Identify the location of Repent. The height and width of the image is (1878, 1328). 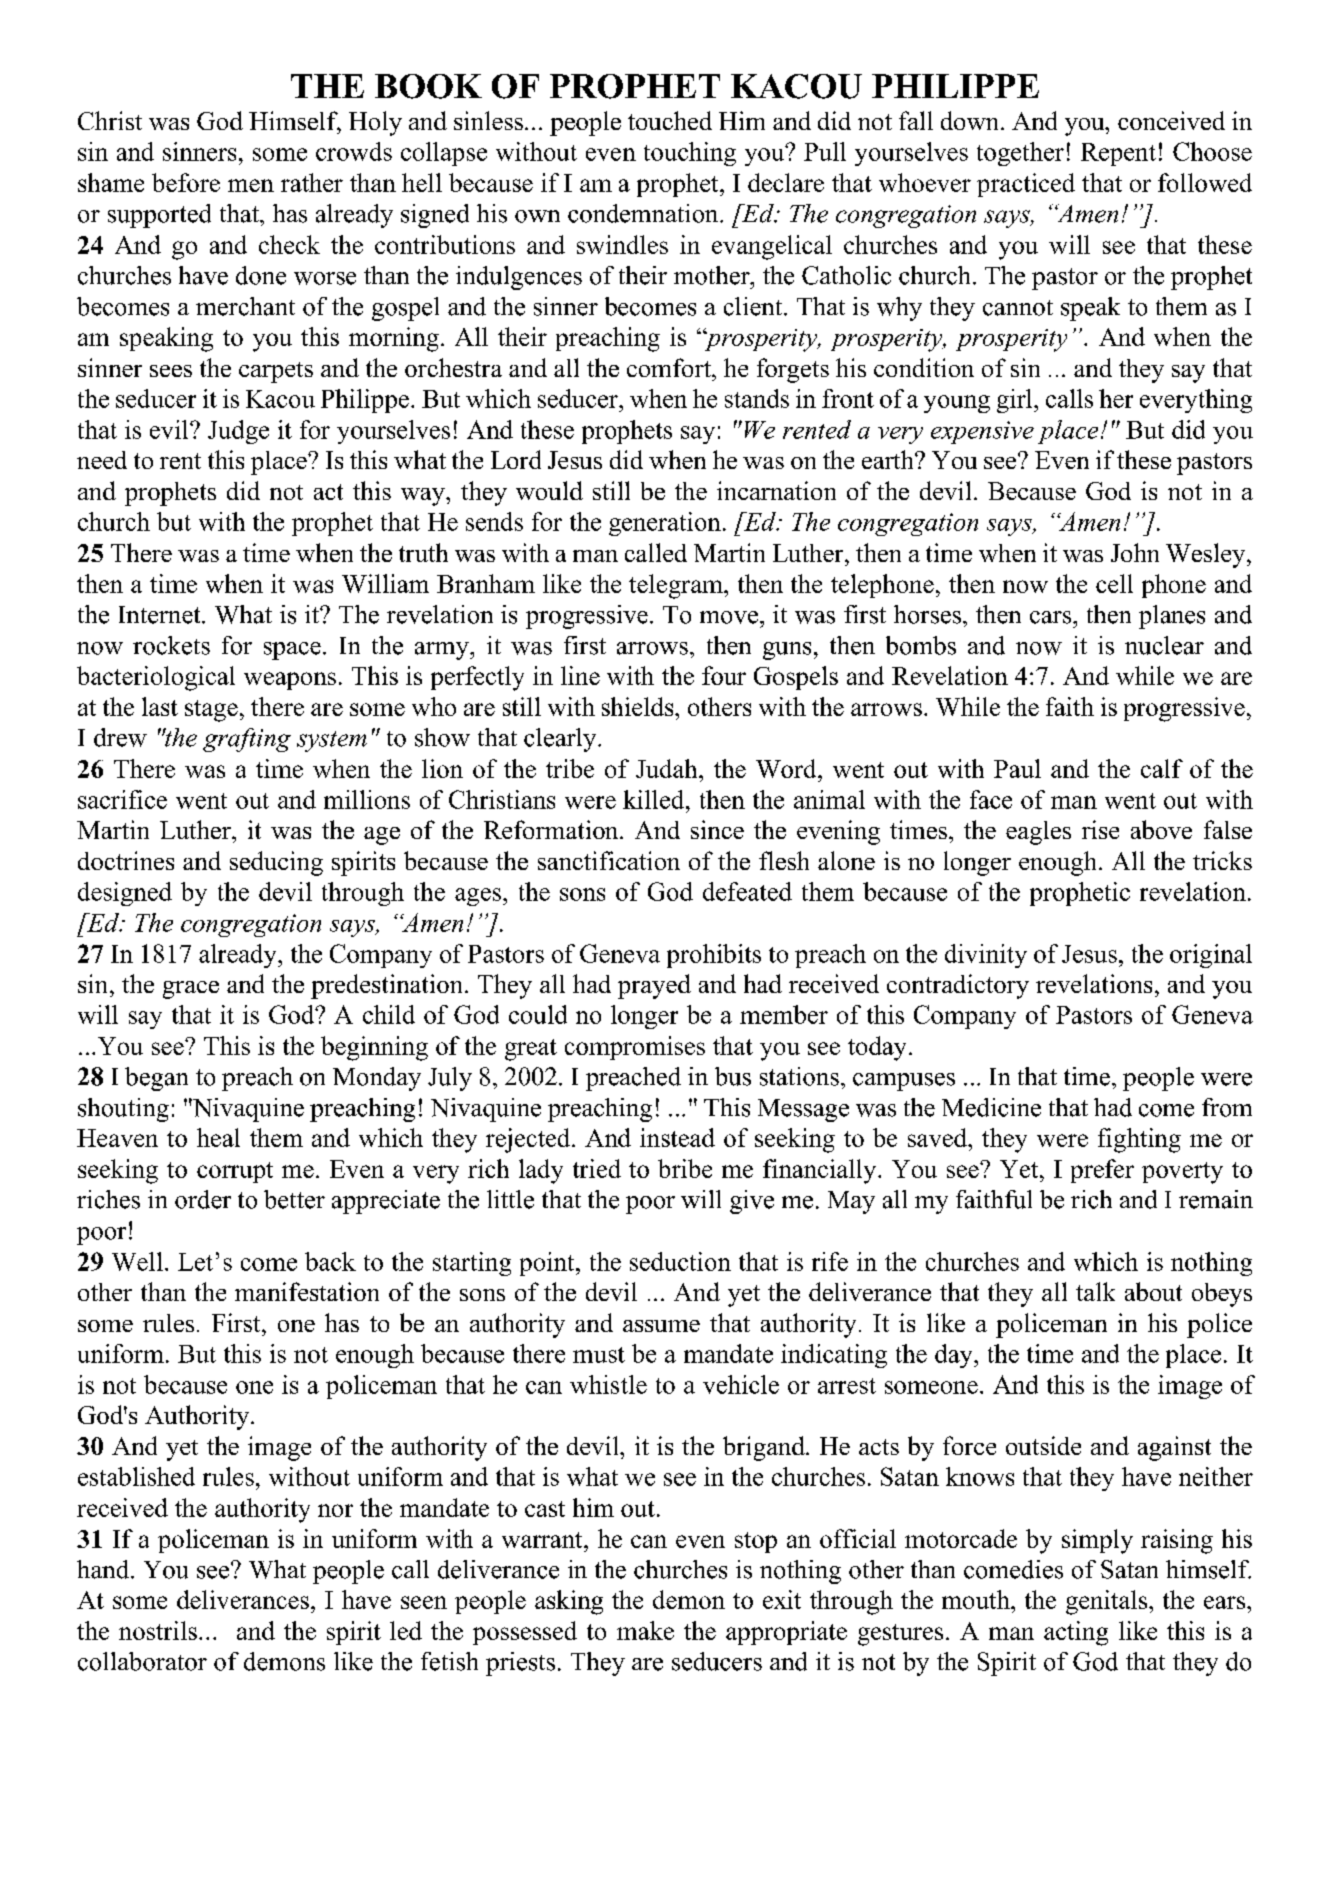
(1118, 154).
